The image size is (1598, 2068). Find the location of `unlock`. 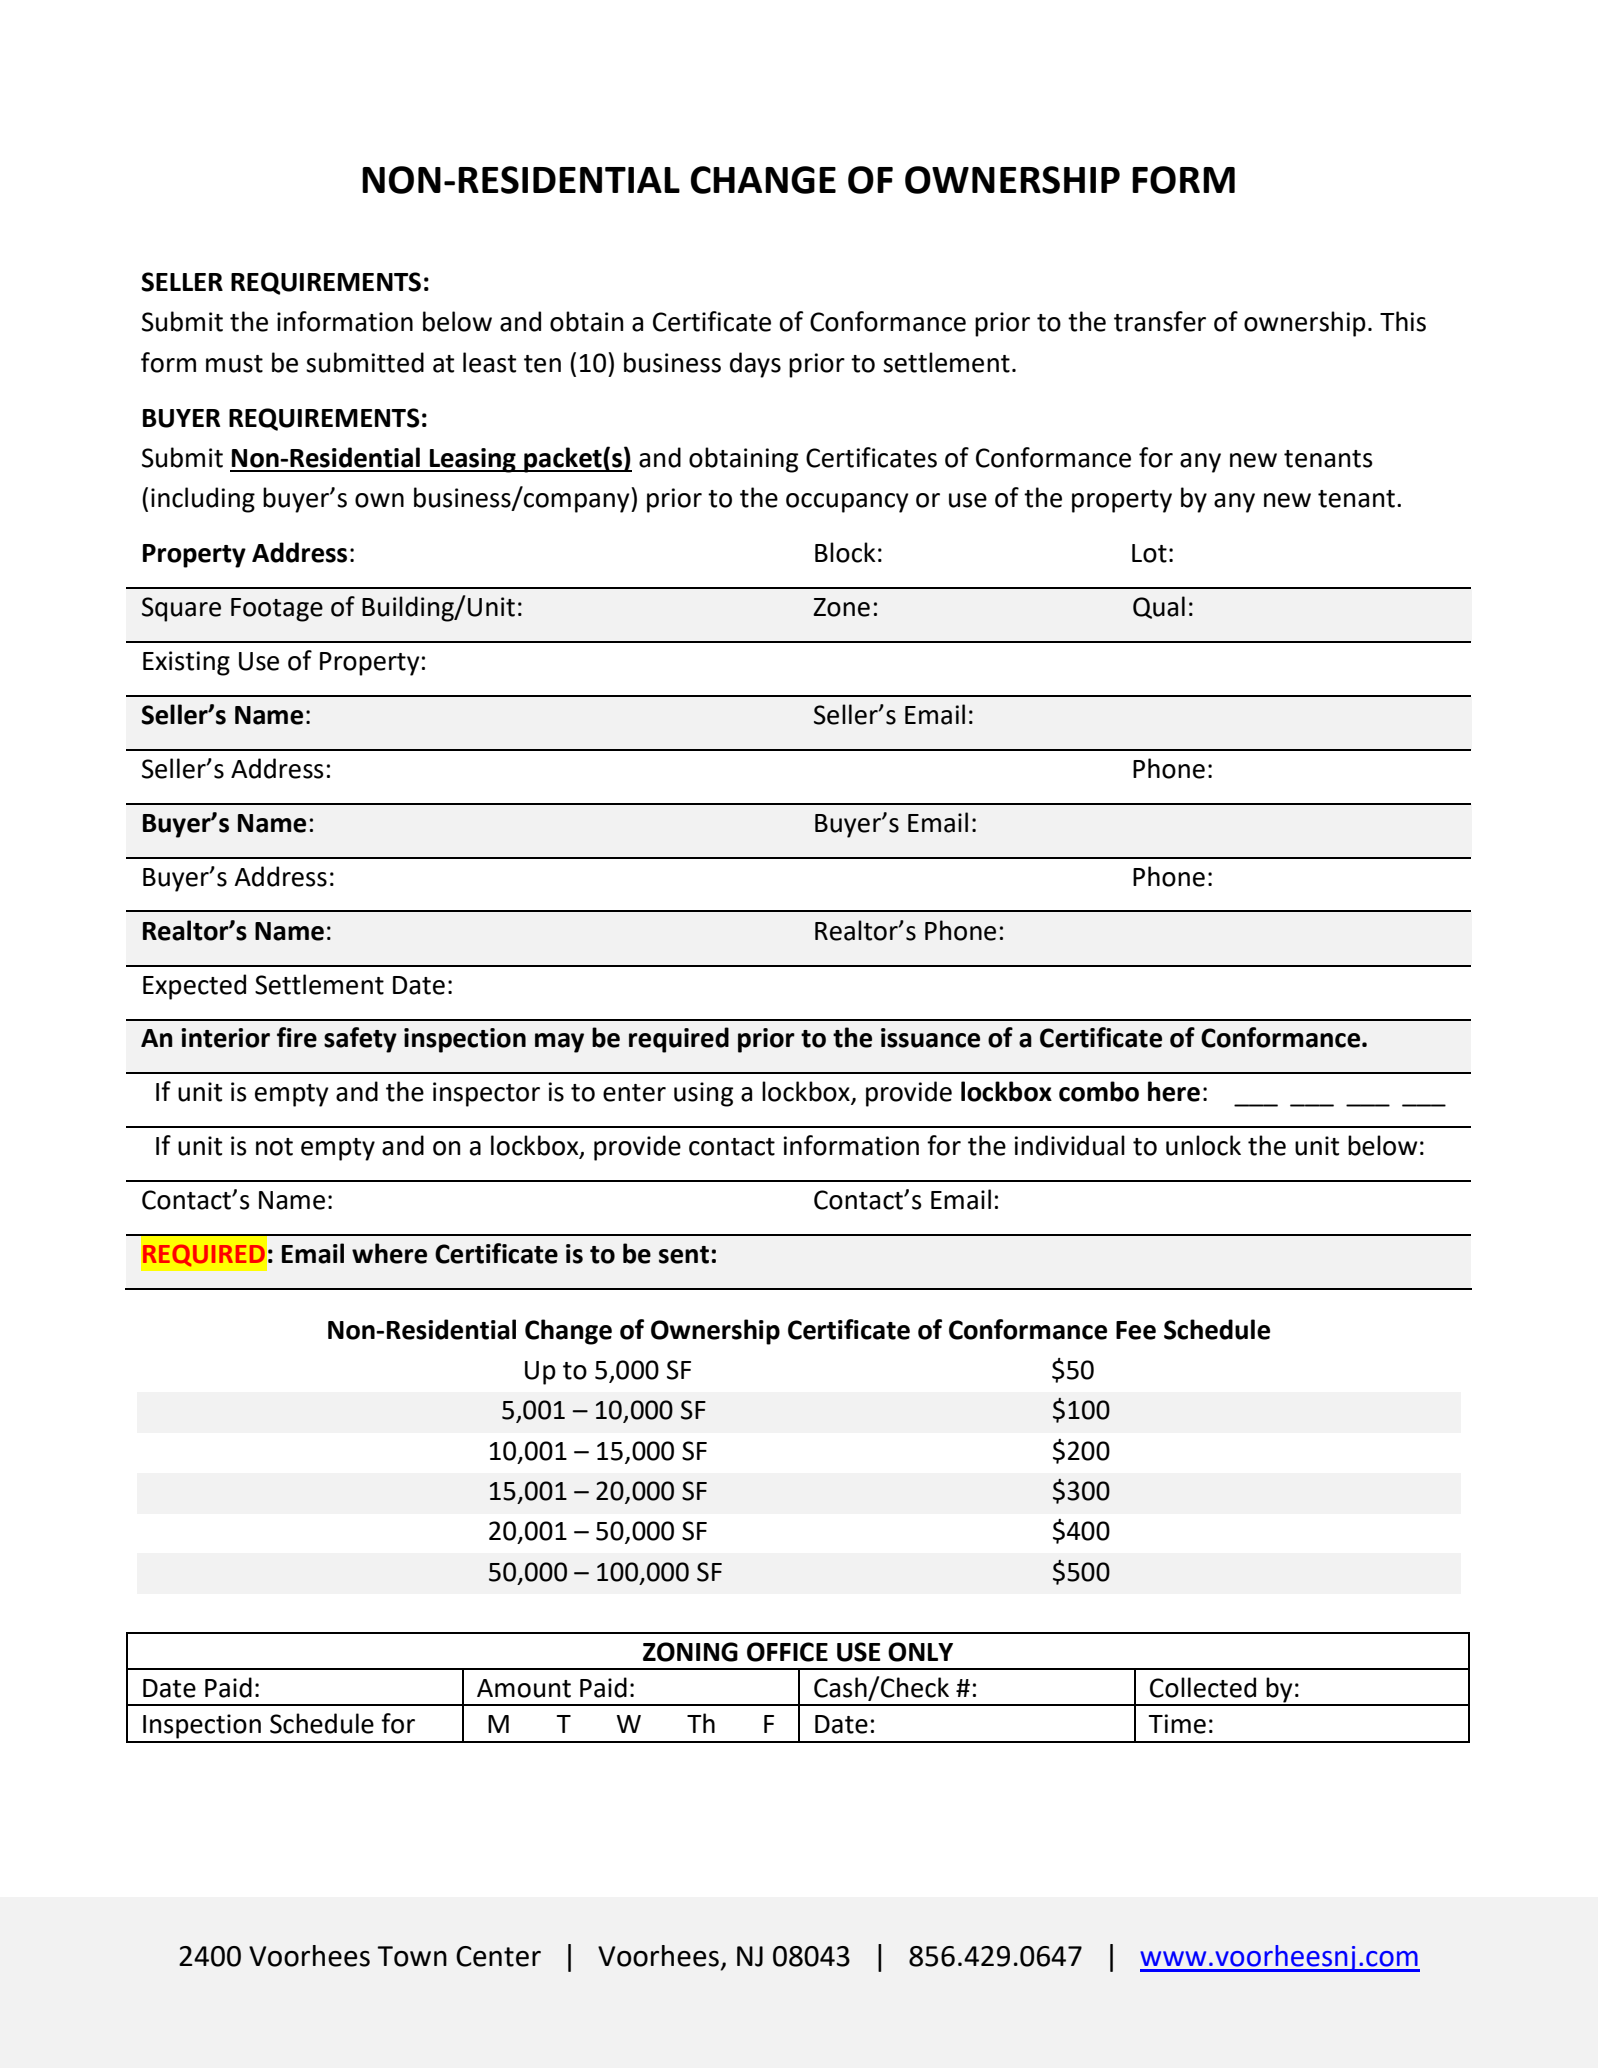

unlock is located at coordinates (1203, 1145).
